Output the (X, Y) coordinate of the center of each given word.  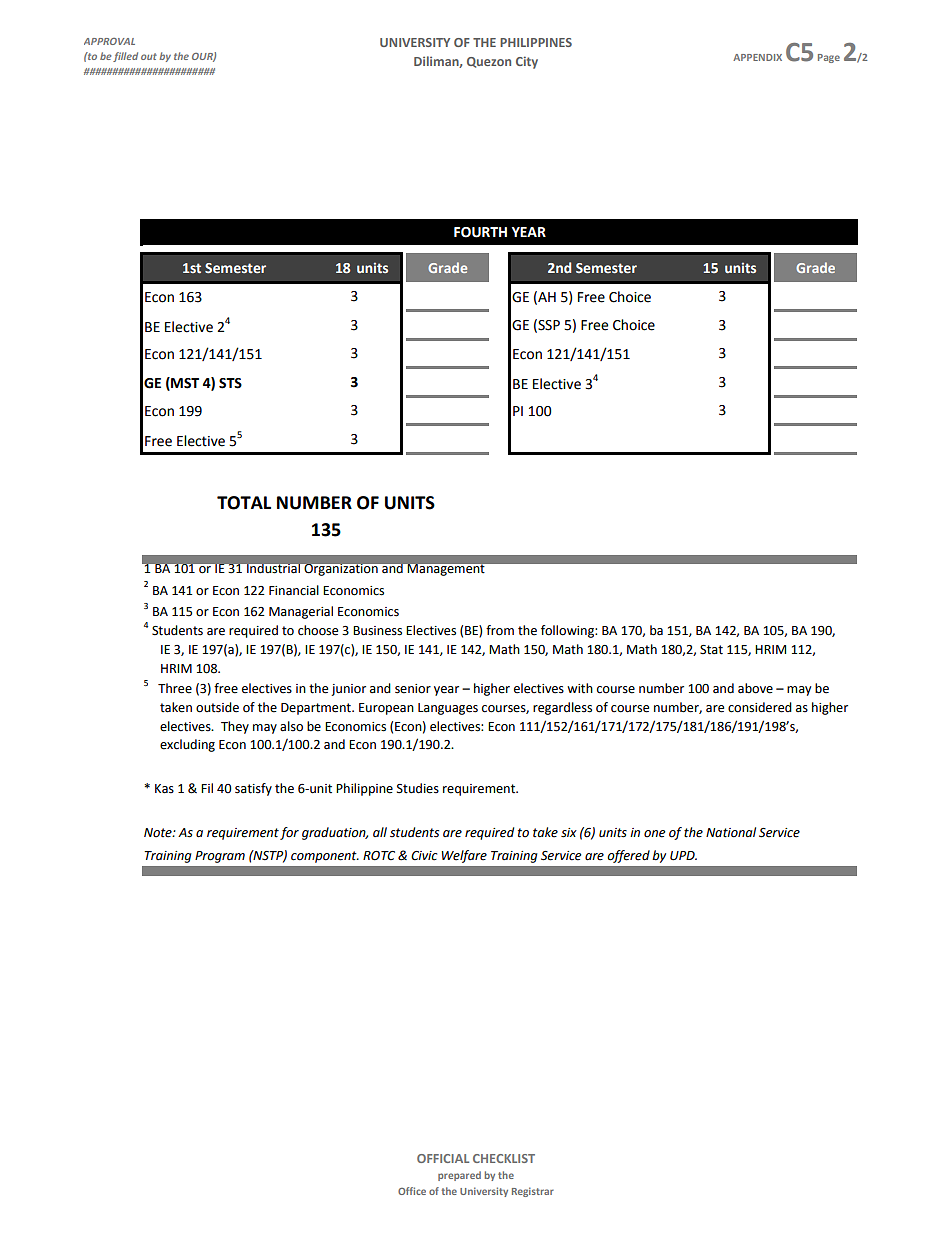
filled (125, 57)
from (500, 630)
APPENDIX (757, 57)
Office (412, 1191)
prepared (459, 1176)
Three (175, 688)
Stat (711, 650)
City (527, 62)
